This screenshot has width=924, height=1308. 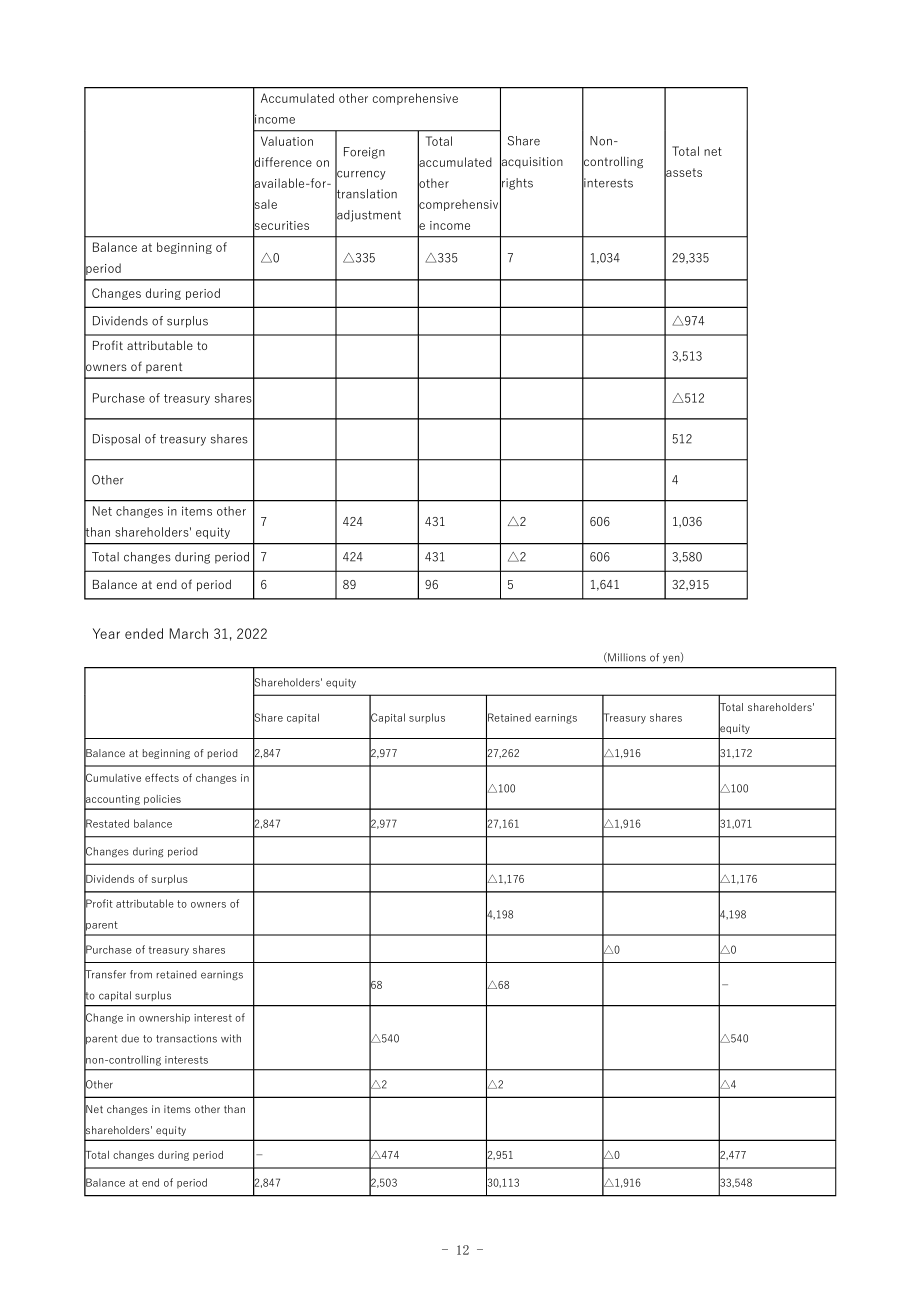 I want to click on Foreign, so click(x=364, y=153).
